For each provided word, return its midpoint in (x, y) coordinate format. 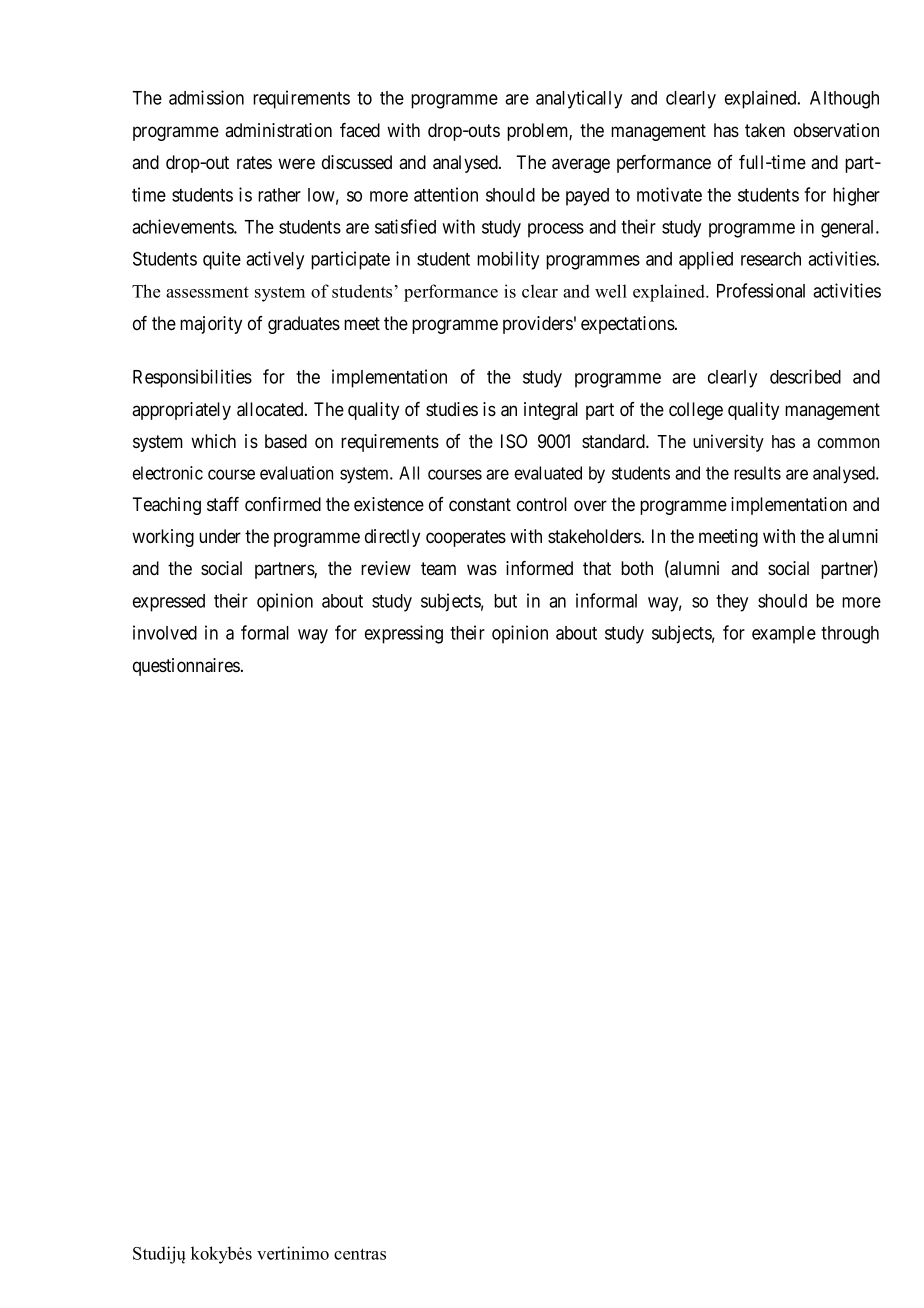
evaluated (548, 473)
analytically (579, 99)
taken (765, 130)
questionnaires (186, 667)
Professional (761, 290)
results (757, 473)
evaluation (296, 473)
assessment (207, 292)
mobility (508, 260)
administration (278, 130)
